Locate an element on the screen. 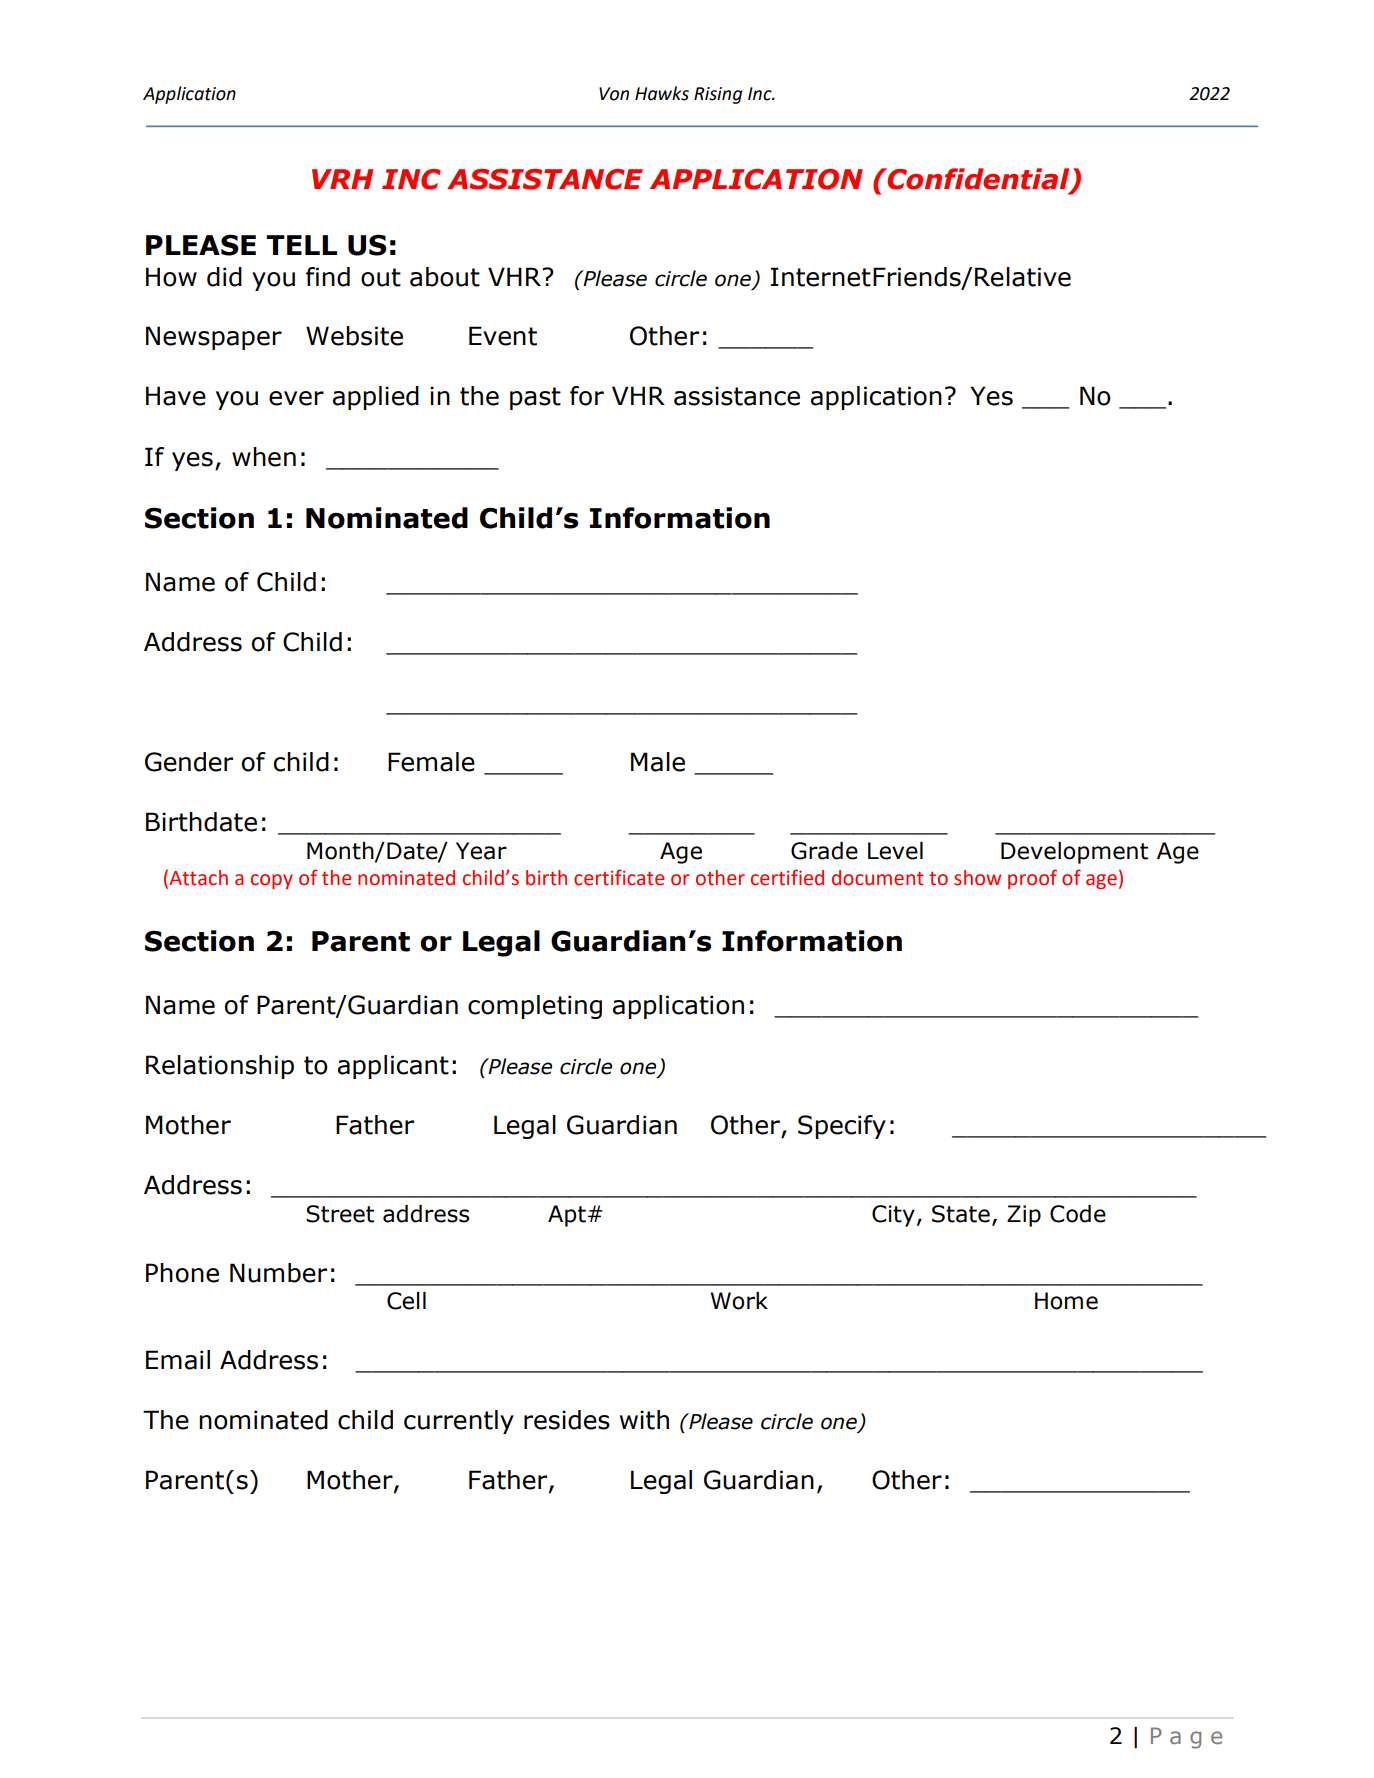  Level is located at coordinates (895, 851).
